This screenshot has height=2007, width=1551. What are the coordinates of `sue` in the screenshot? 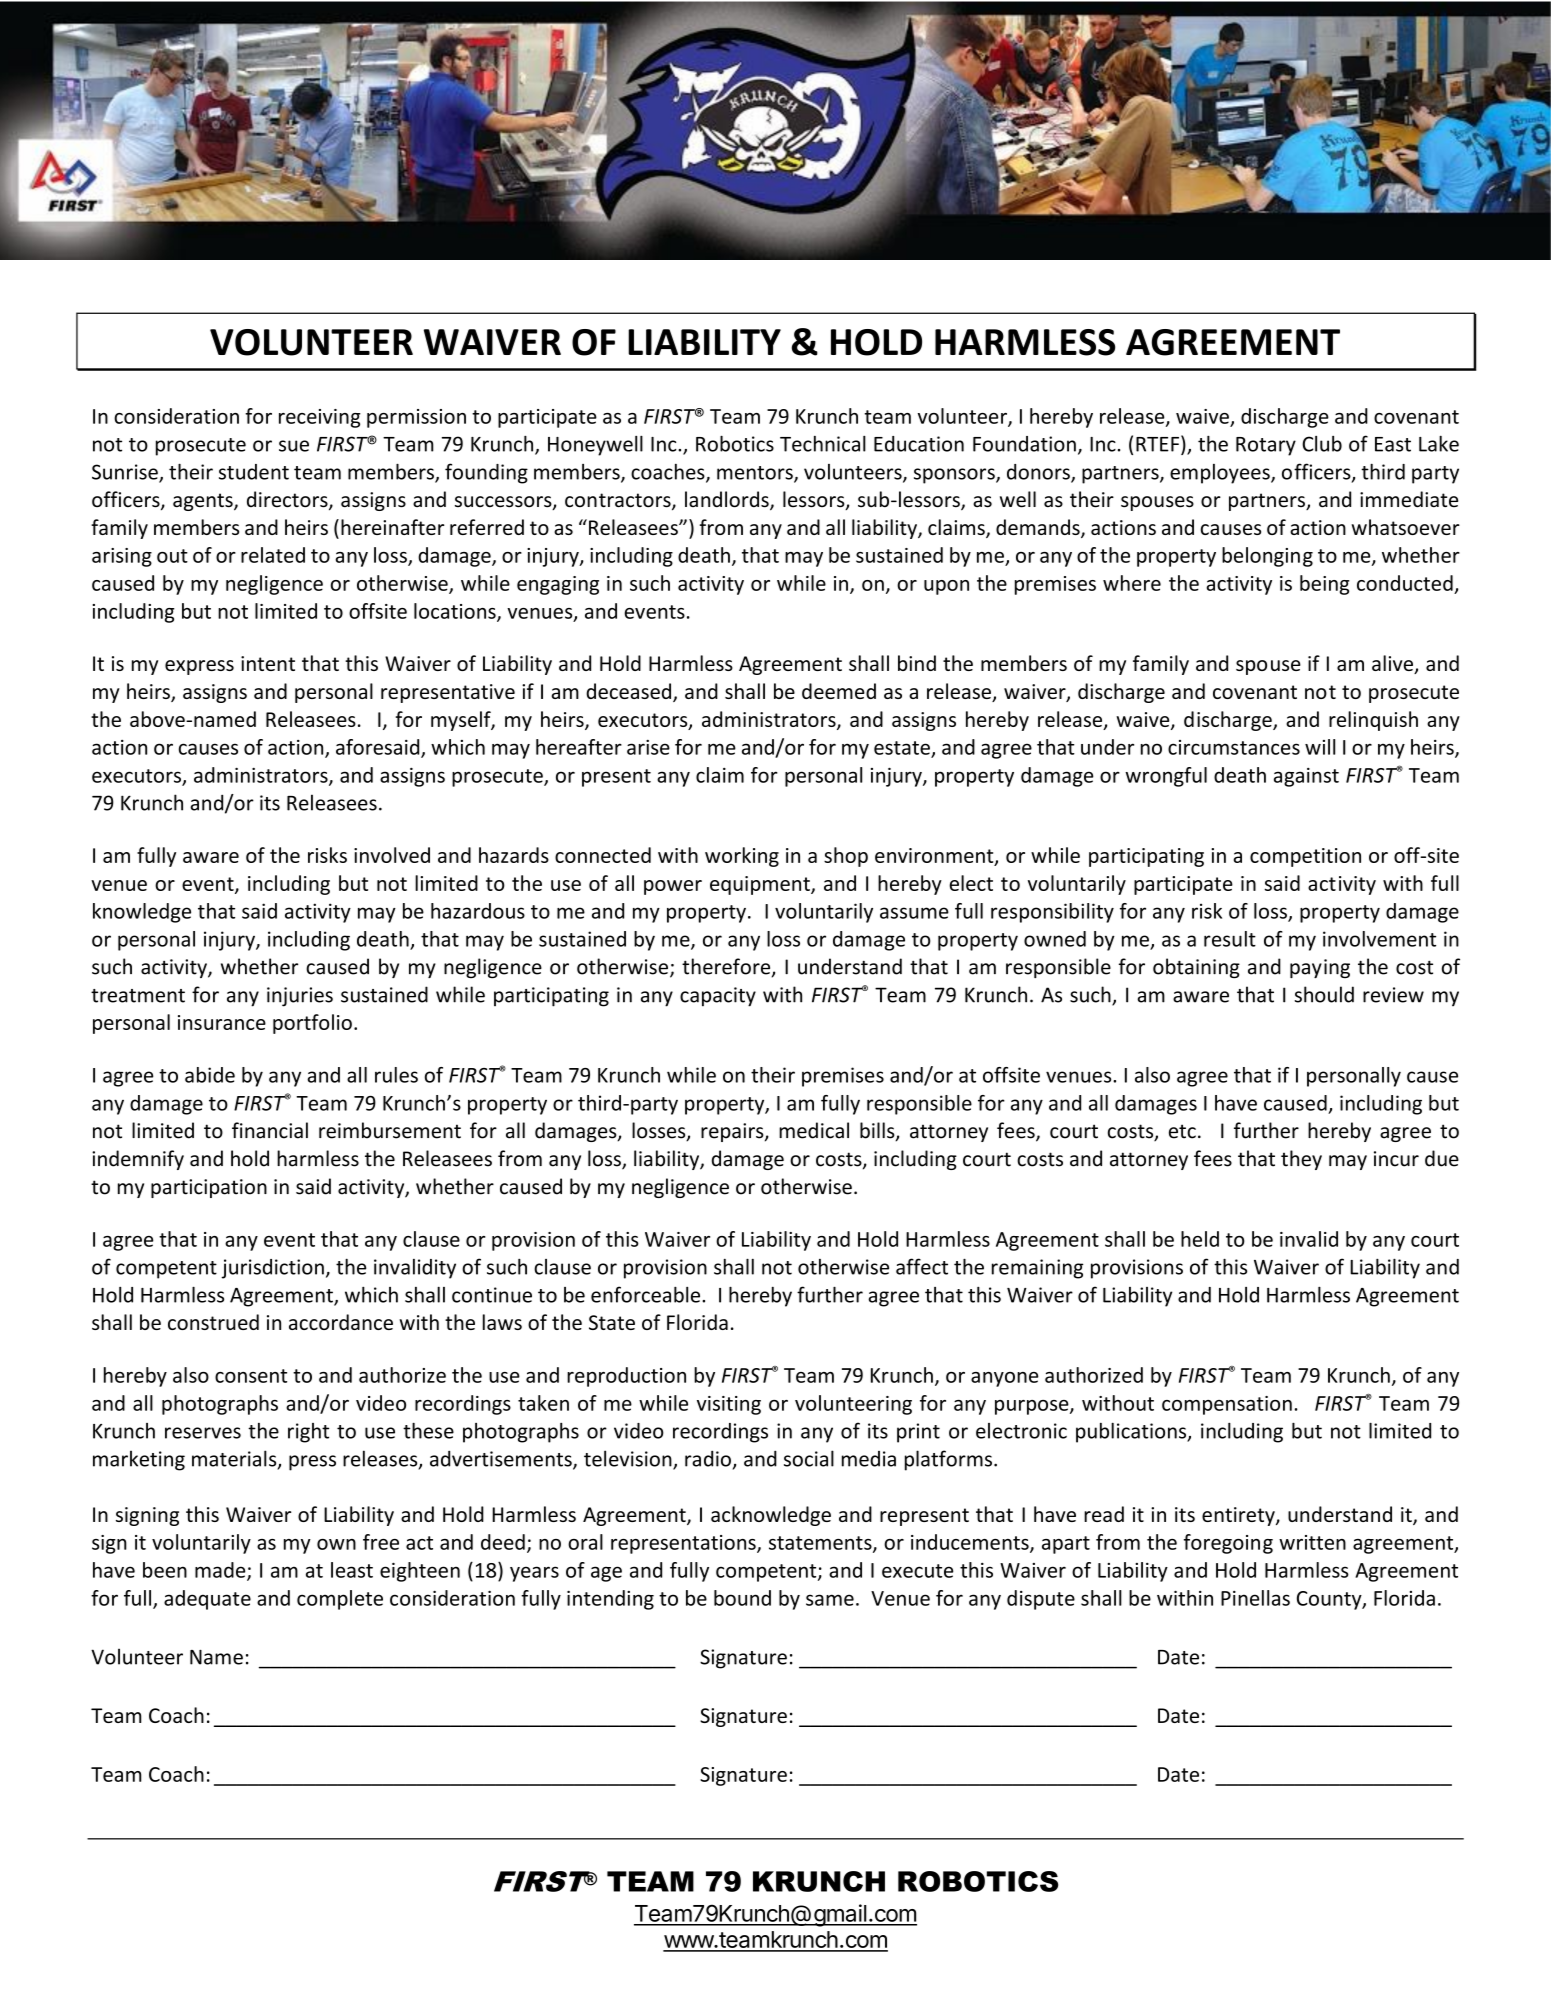 It's located at (294, 446).
